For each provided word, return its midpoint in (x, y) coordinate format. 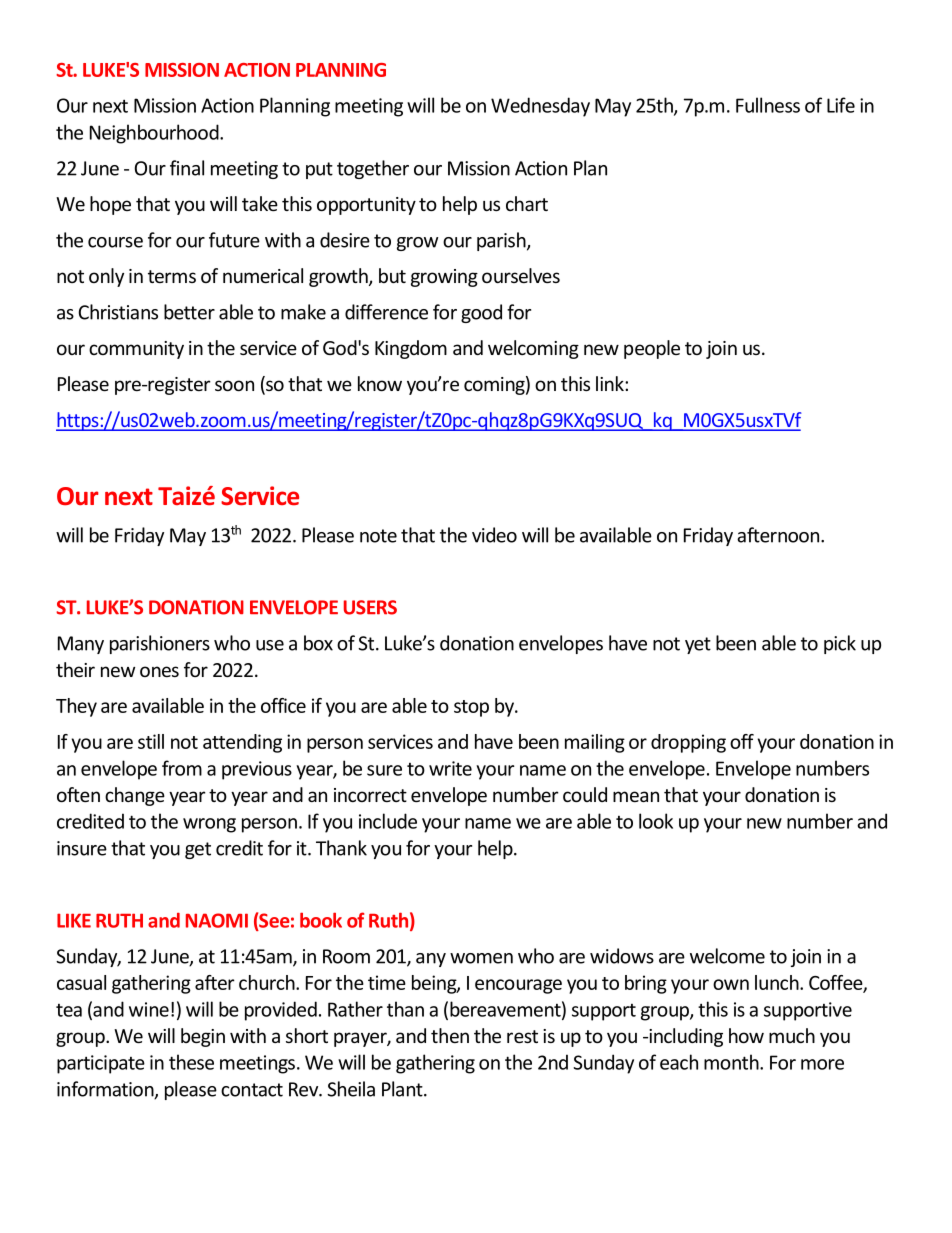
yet (698, 645)
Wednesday (540, 107)
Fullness (768, 105)
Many (81, 645)
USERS (370, 607)
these (191, 1062)
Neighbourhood (155, 134)
